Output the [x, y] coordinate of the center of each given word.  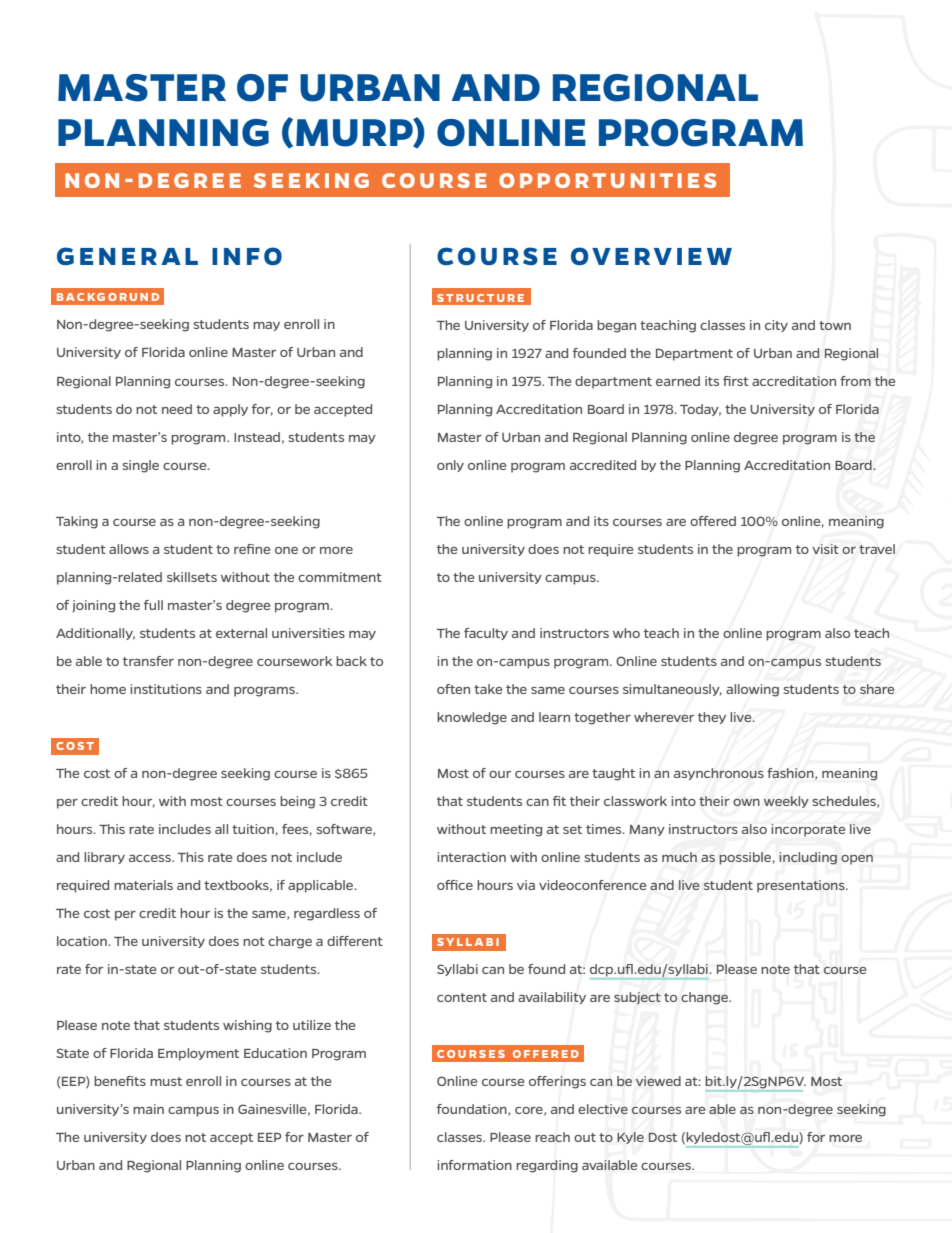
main [148, 1109]
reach [552, 1137]
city [776, 326]
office [455, 885]
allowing [752, 690]
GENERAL [127, 256]
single [140, 466]
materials [143, 885]
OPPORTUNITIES [607, 180]
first [736, 381]
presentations [802, 886]
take [488, 689]
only [450, 466]
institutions [166, 689]
